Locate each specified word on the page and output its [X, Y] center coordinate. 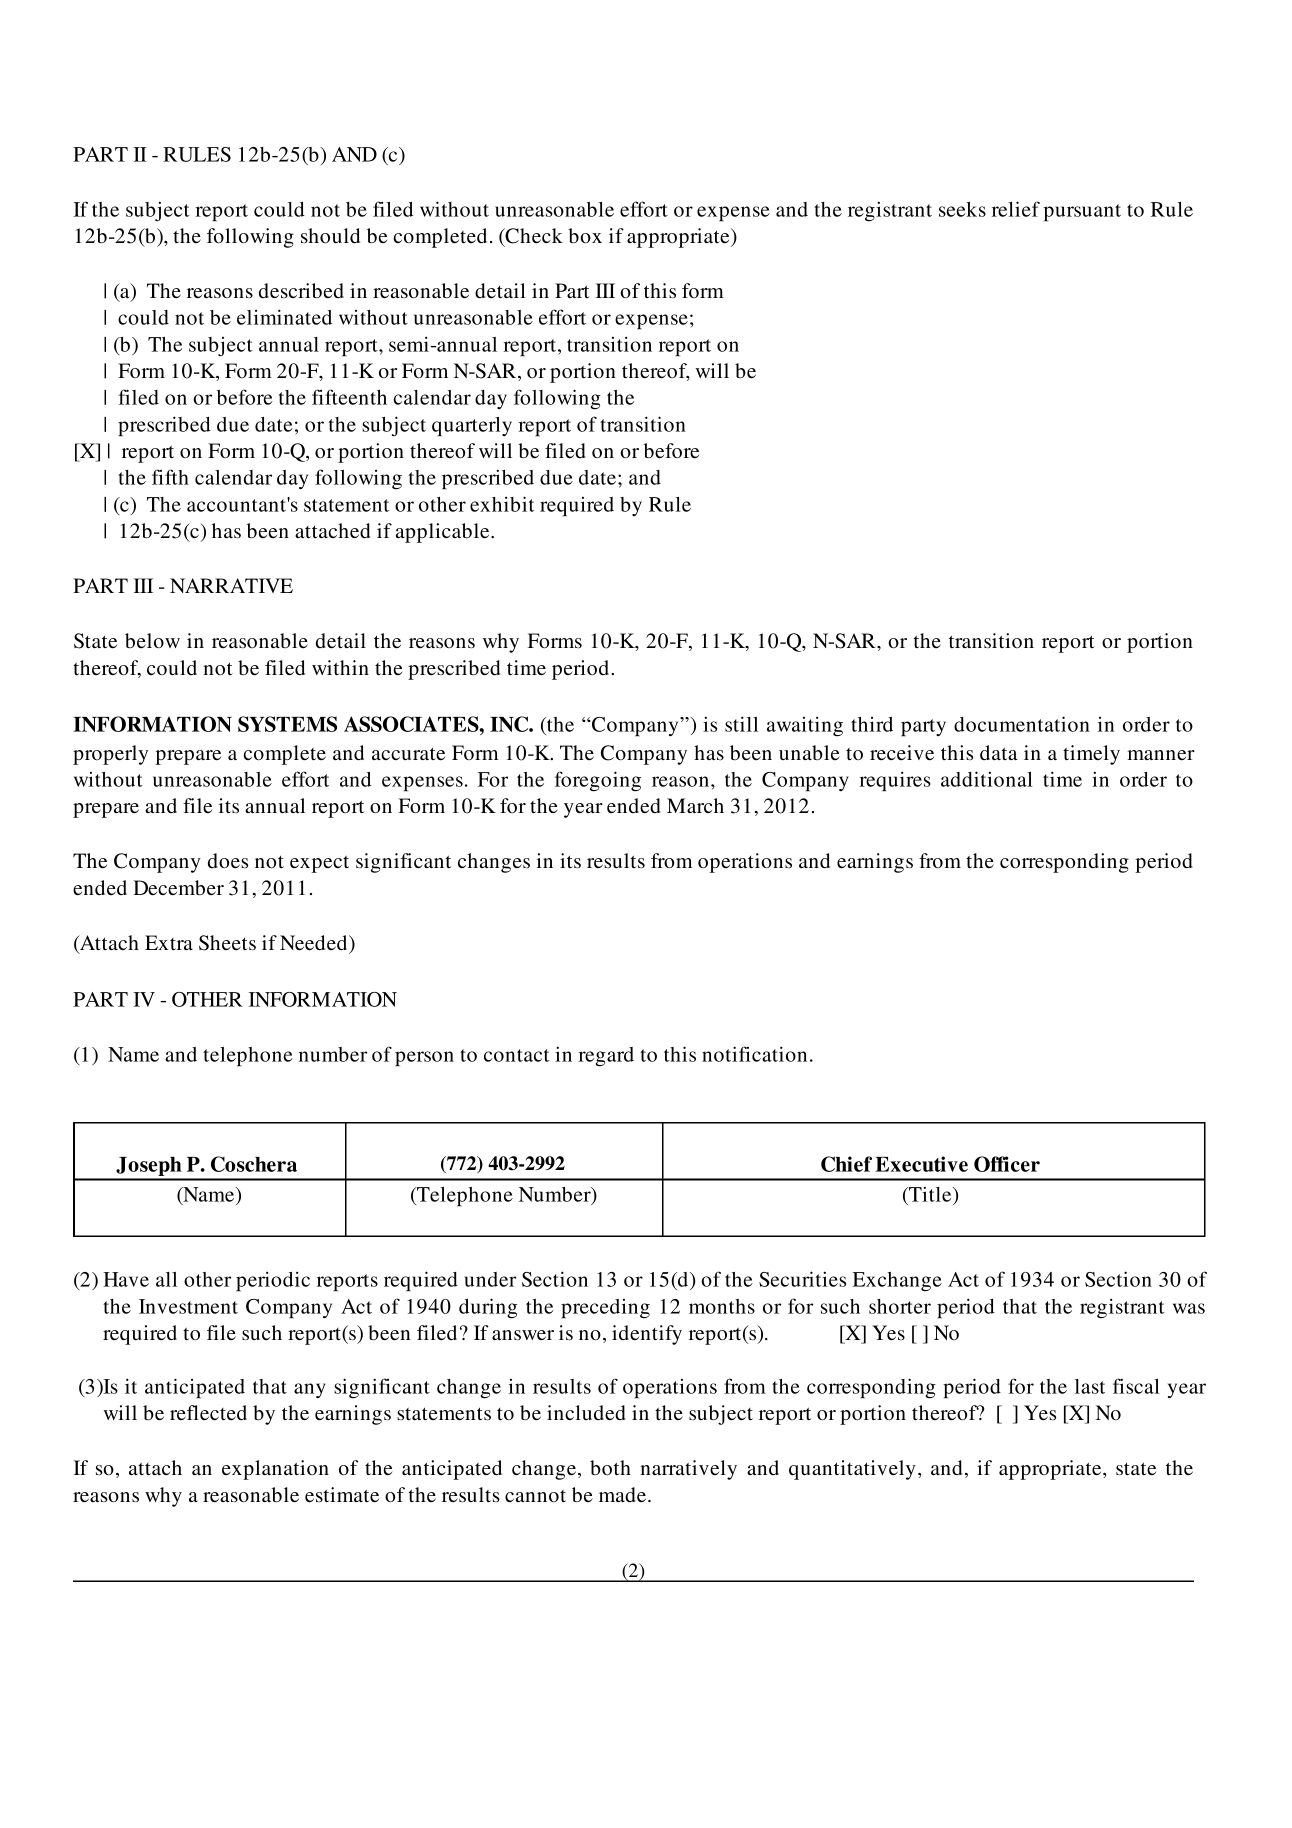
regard [606, 1057]
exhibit [502, 504]
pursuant [1082, 213]
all [166, 1279]
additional [987, 779]
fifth [170, 477]
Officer [1007, 1164]
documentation [1022, 724]
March [695, 805]
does [228, 860]
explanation [275, 1470]
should [330, 235]
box [585, 235]
